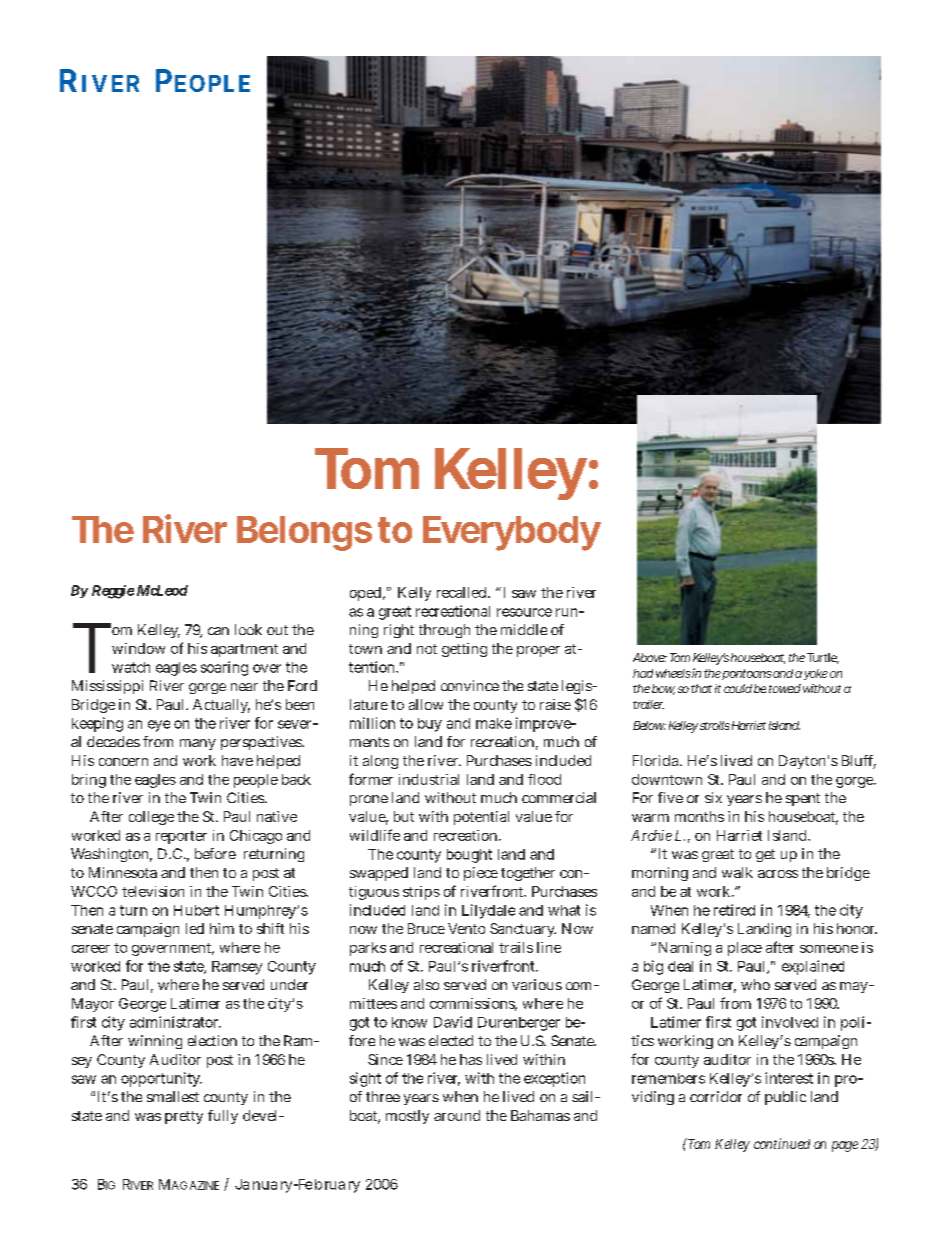 This page has width=952, height=1233. I want to click on resource, so click(524, 612).
